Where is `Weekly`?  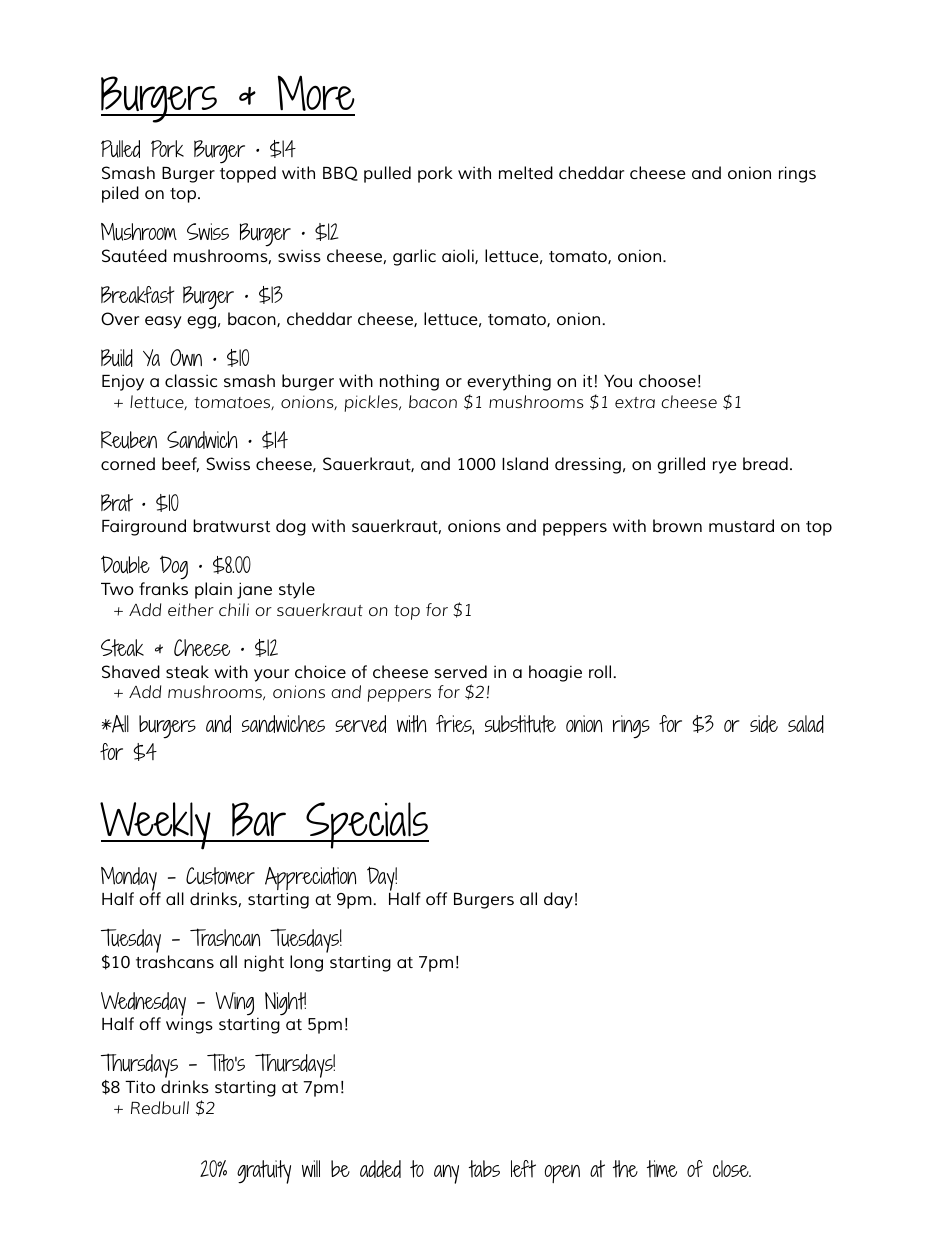
Weekly is located at coordinates (156, 826).
